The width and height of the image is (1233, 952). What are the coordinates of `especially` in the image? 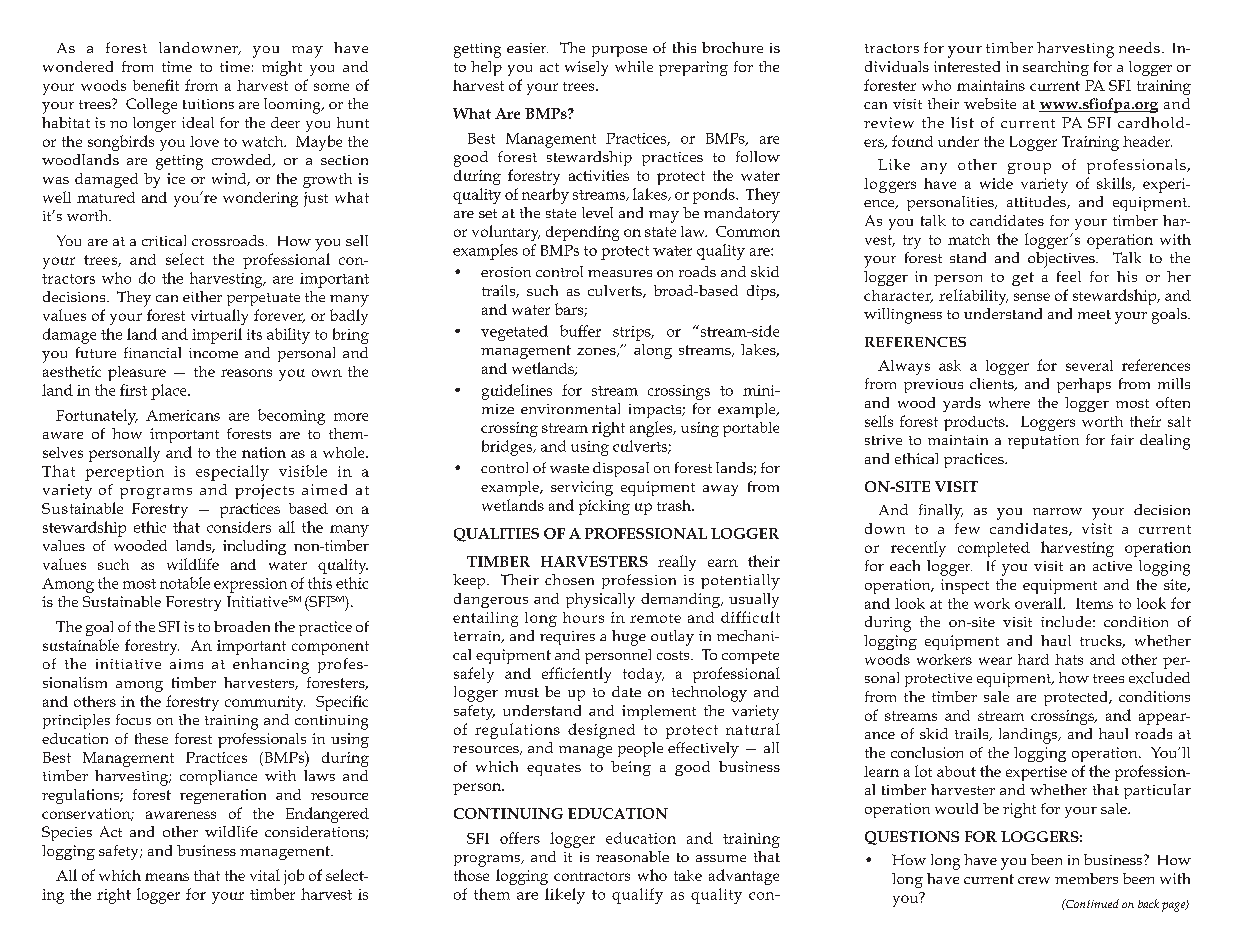 It's located at (232, 473).
